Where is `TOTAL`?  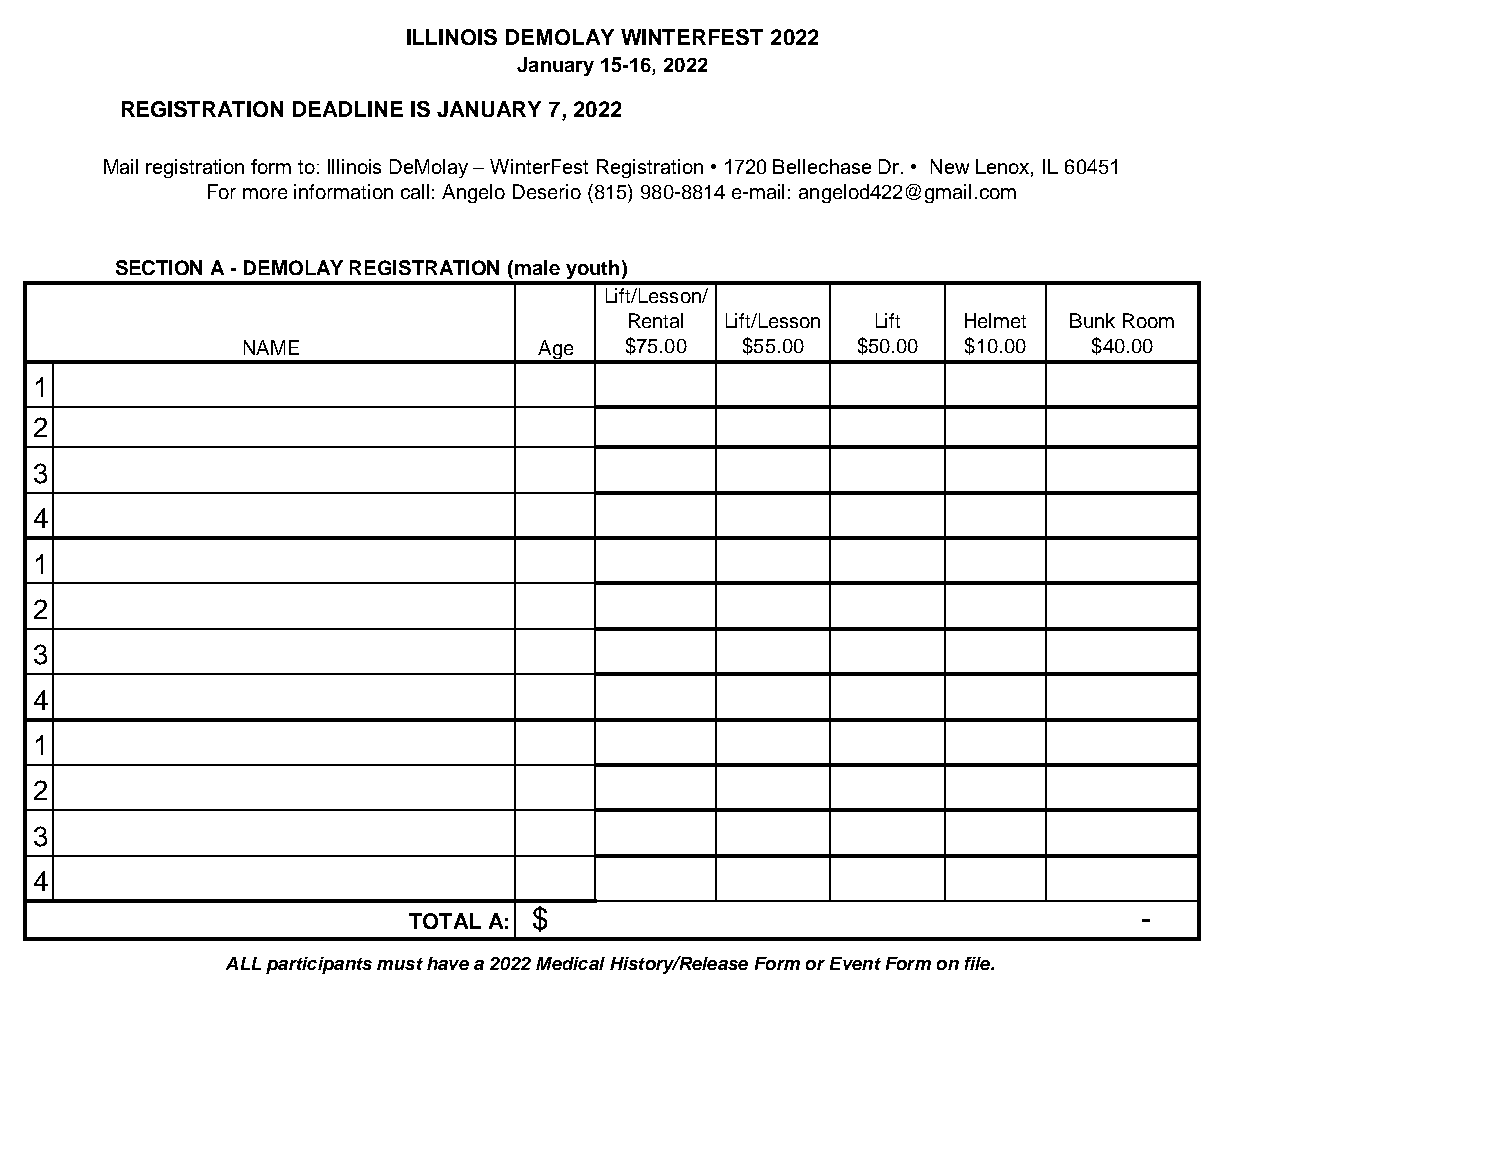
TOTAL is located at coordinates (445, 921).
